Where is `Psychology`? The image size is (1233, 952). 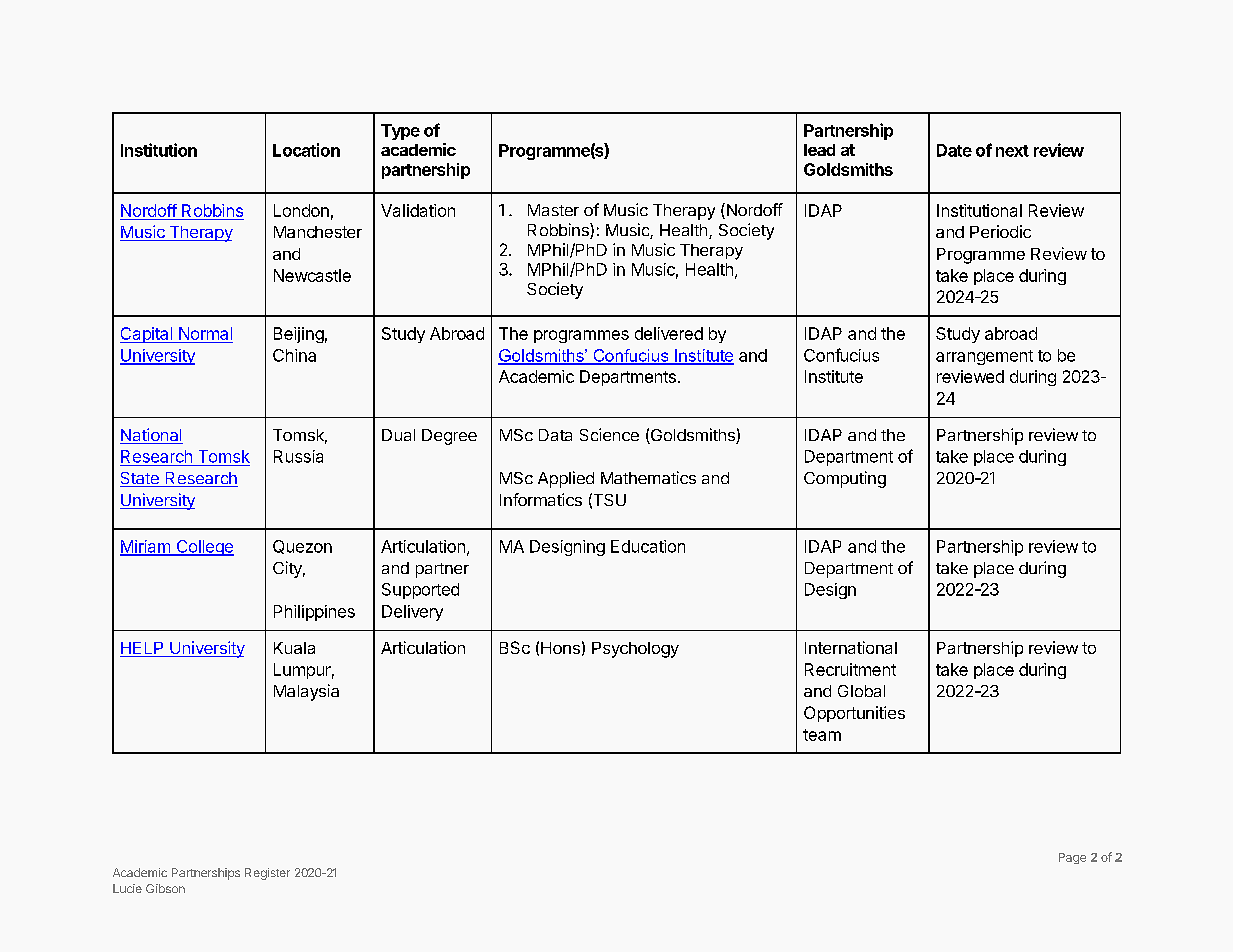 Psychology is located at coordinates (635, 650).
